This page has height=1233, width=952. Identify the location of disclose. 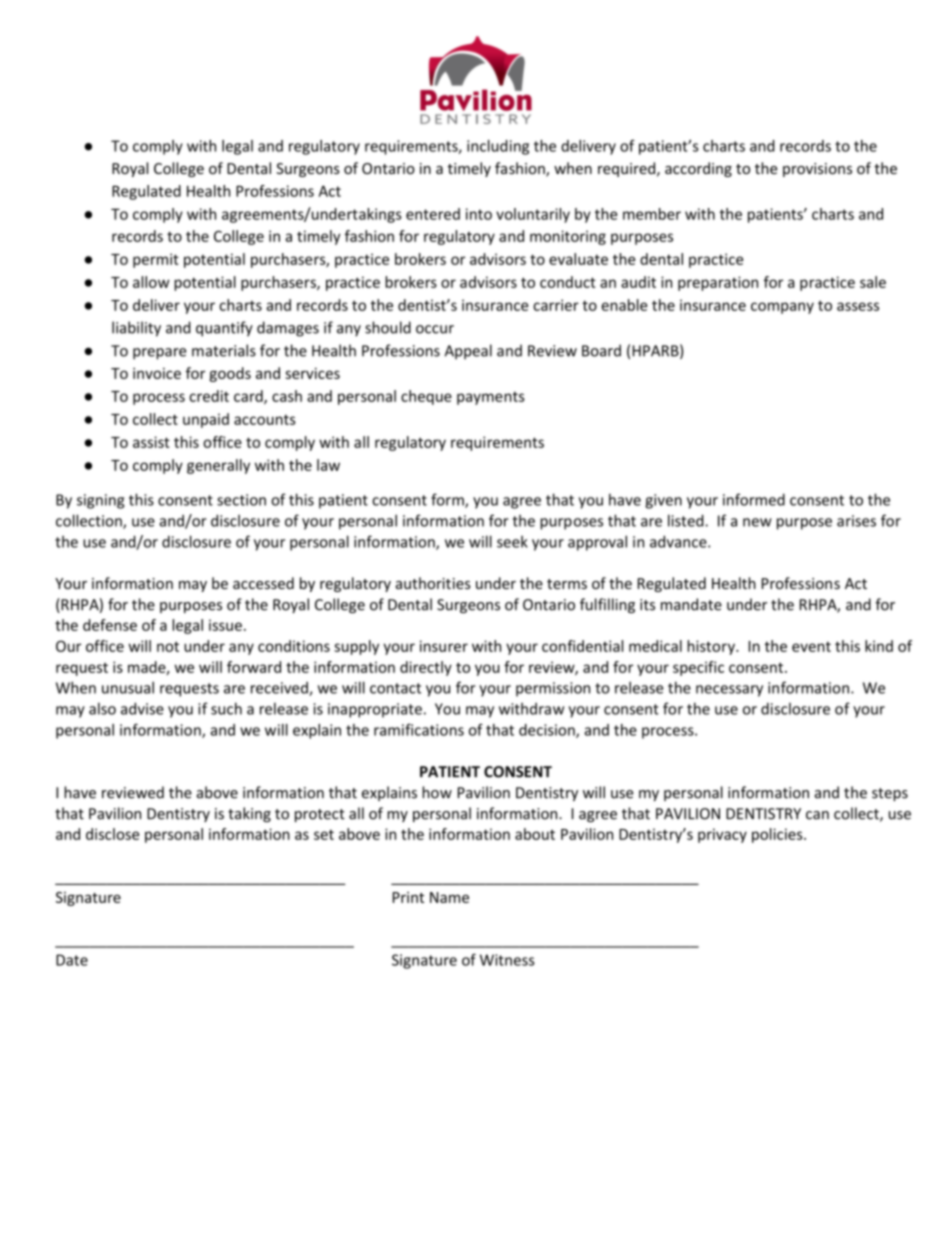
(112, 834).
